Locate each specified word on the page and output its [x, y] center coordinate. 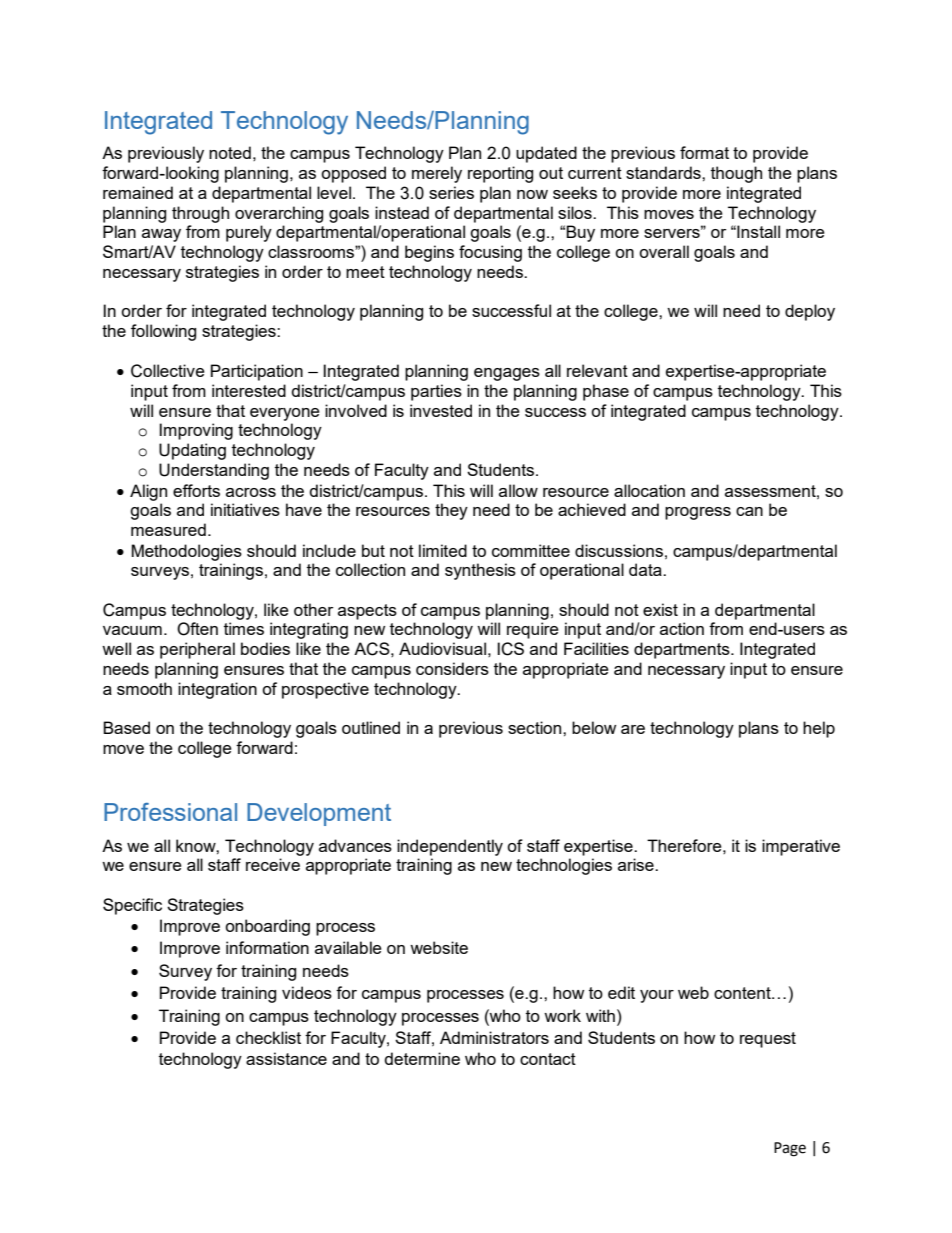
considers [452, 668]
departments [683, 650]
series [451, 192]
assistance [286, 1058]
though [736, 174]
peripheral [197, 650]
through [200, 214]
